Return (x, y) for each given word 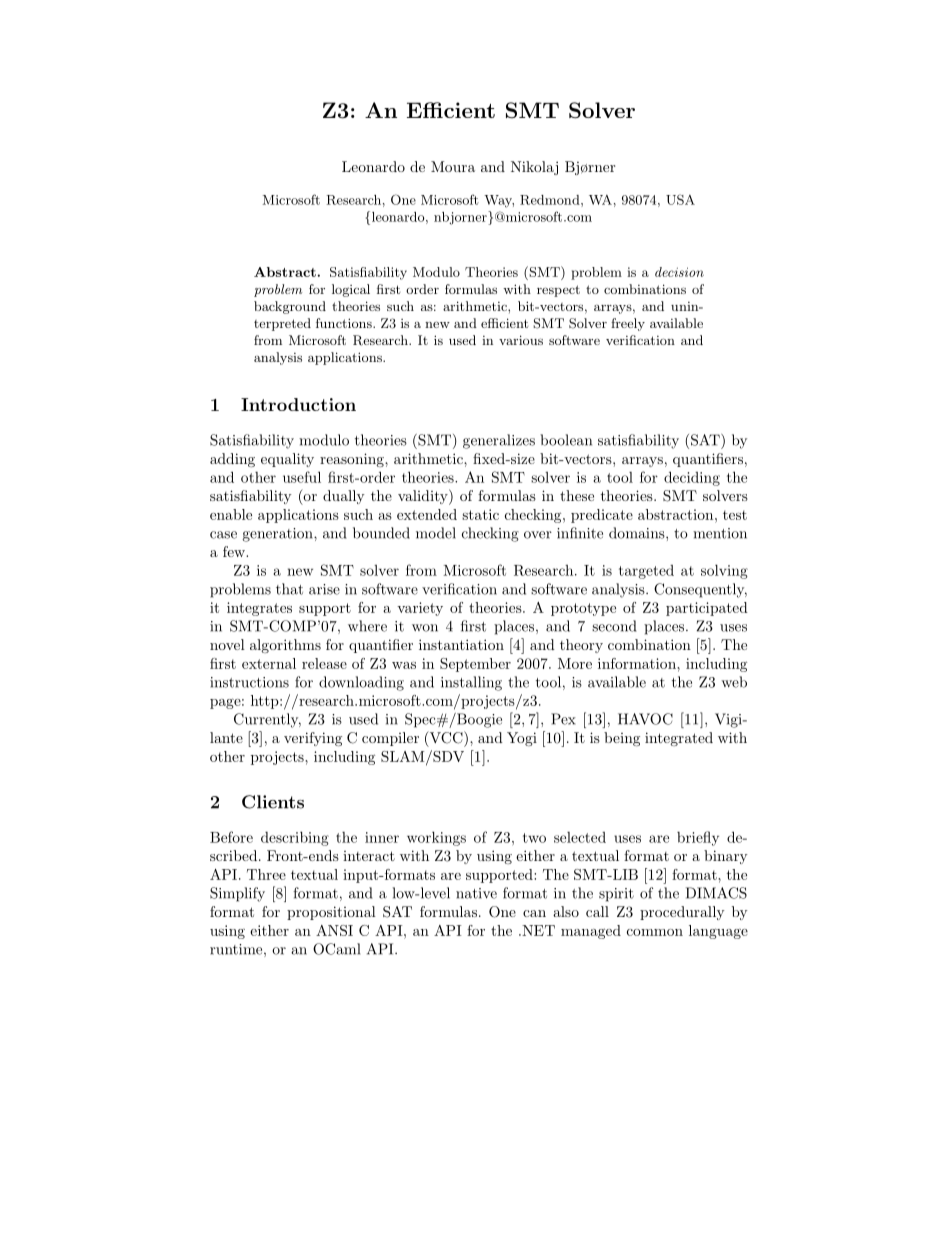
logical (351, 290)
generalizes (499, 441)
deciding (692, 478)
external (269, 663)
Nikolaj (534, 168)
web (734, 682)
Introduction (298, 404)
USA (680, 199)
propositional (331, 913)
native (476, 893)
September (475, 665)
